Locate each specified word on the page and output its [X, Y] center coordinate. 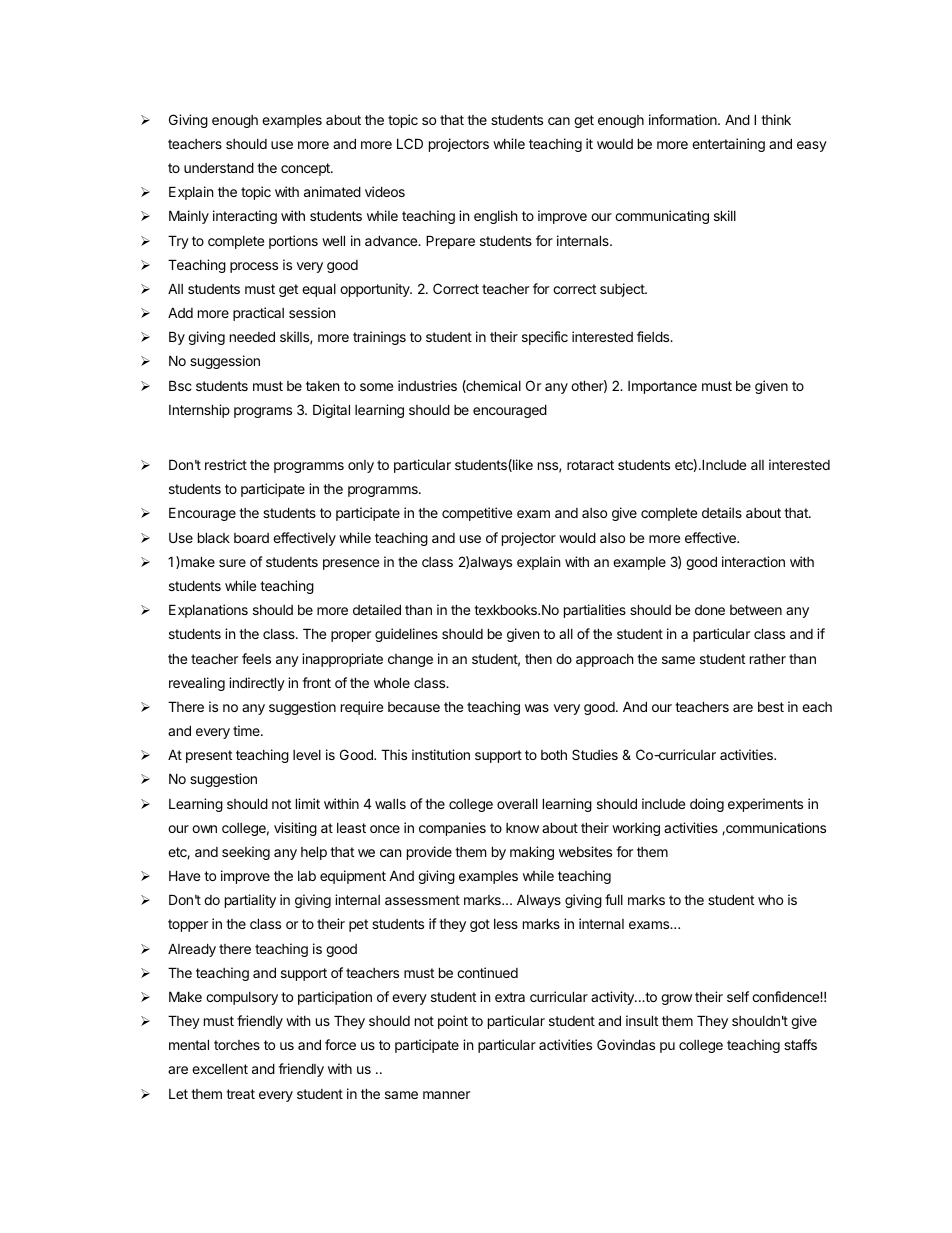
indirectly [257, 684]
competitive [477, 514]
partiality [250, 901]
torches [237, 1045]
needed [252, 336]
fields [654, 336]
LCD [410, 143]
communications [775, 827]
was [537, 708]
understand [219, 167]
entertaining [728, 145]
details [722, 512]
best [771, 707]
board [251, 538]
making [532, 853]
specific [545, 338]
